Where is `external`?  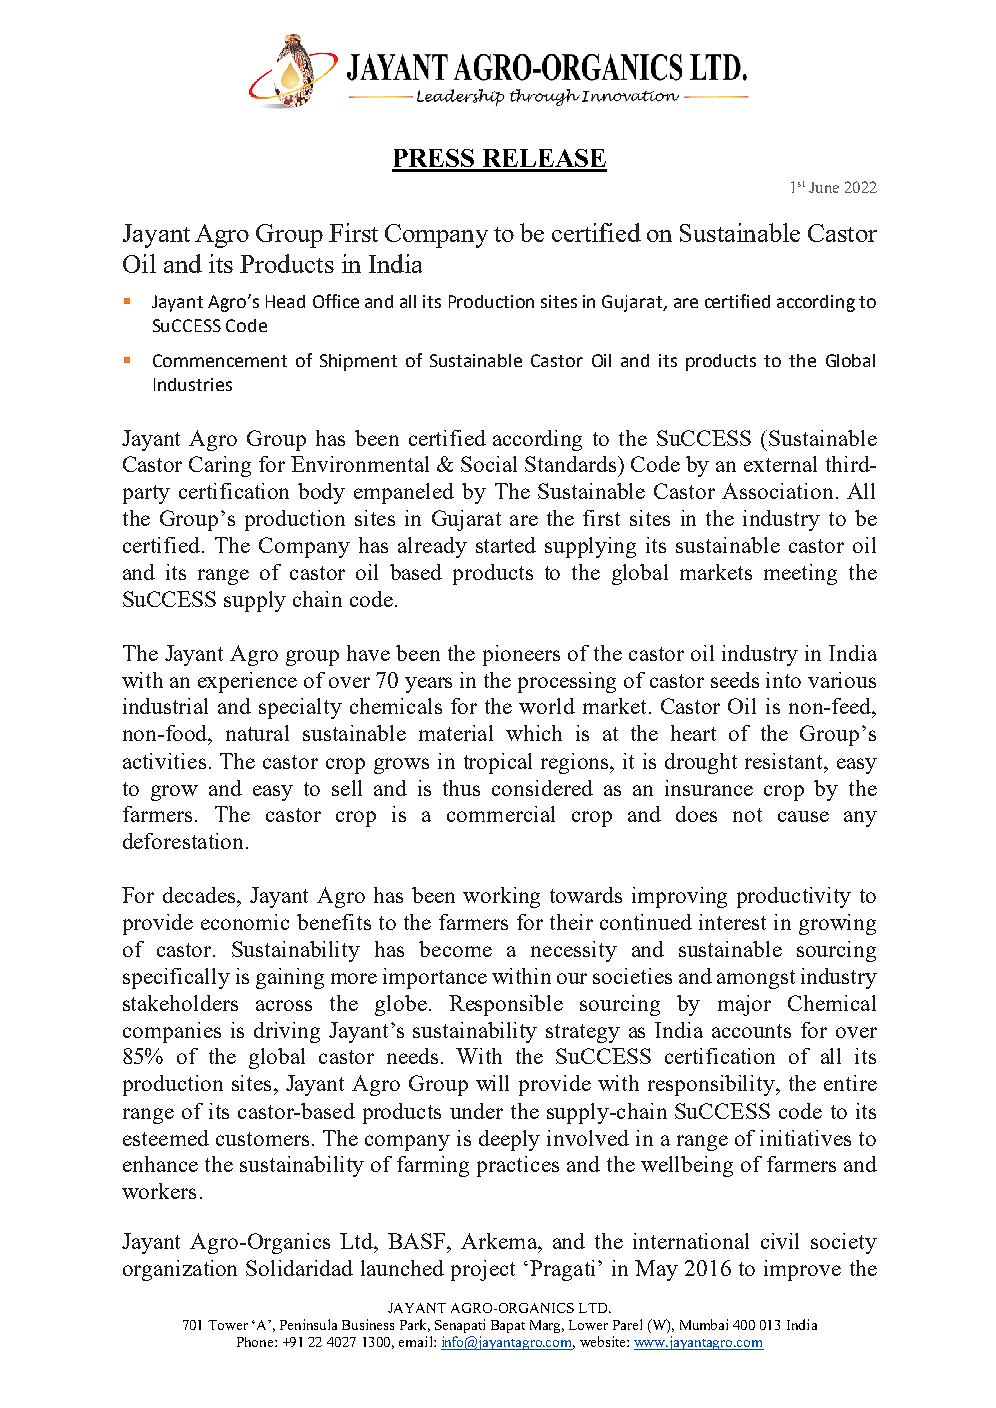 external is located at coordinates (780, 464).
